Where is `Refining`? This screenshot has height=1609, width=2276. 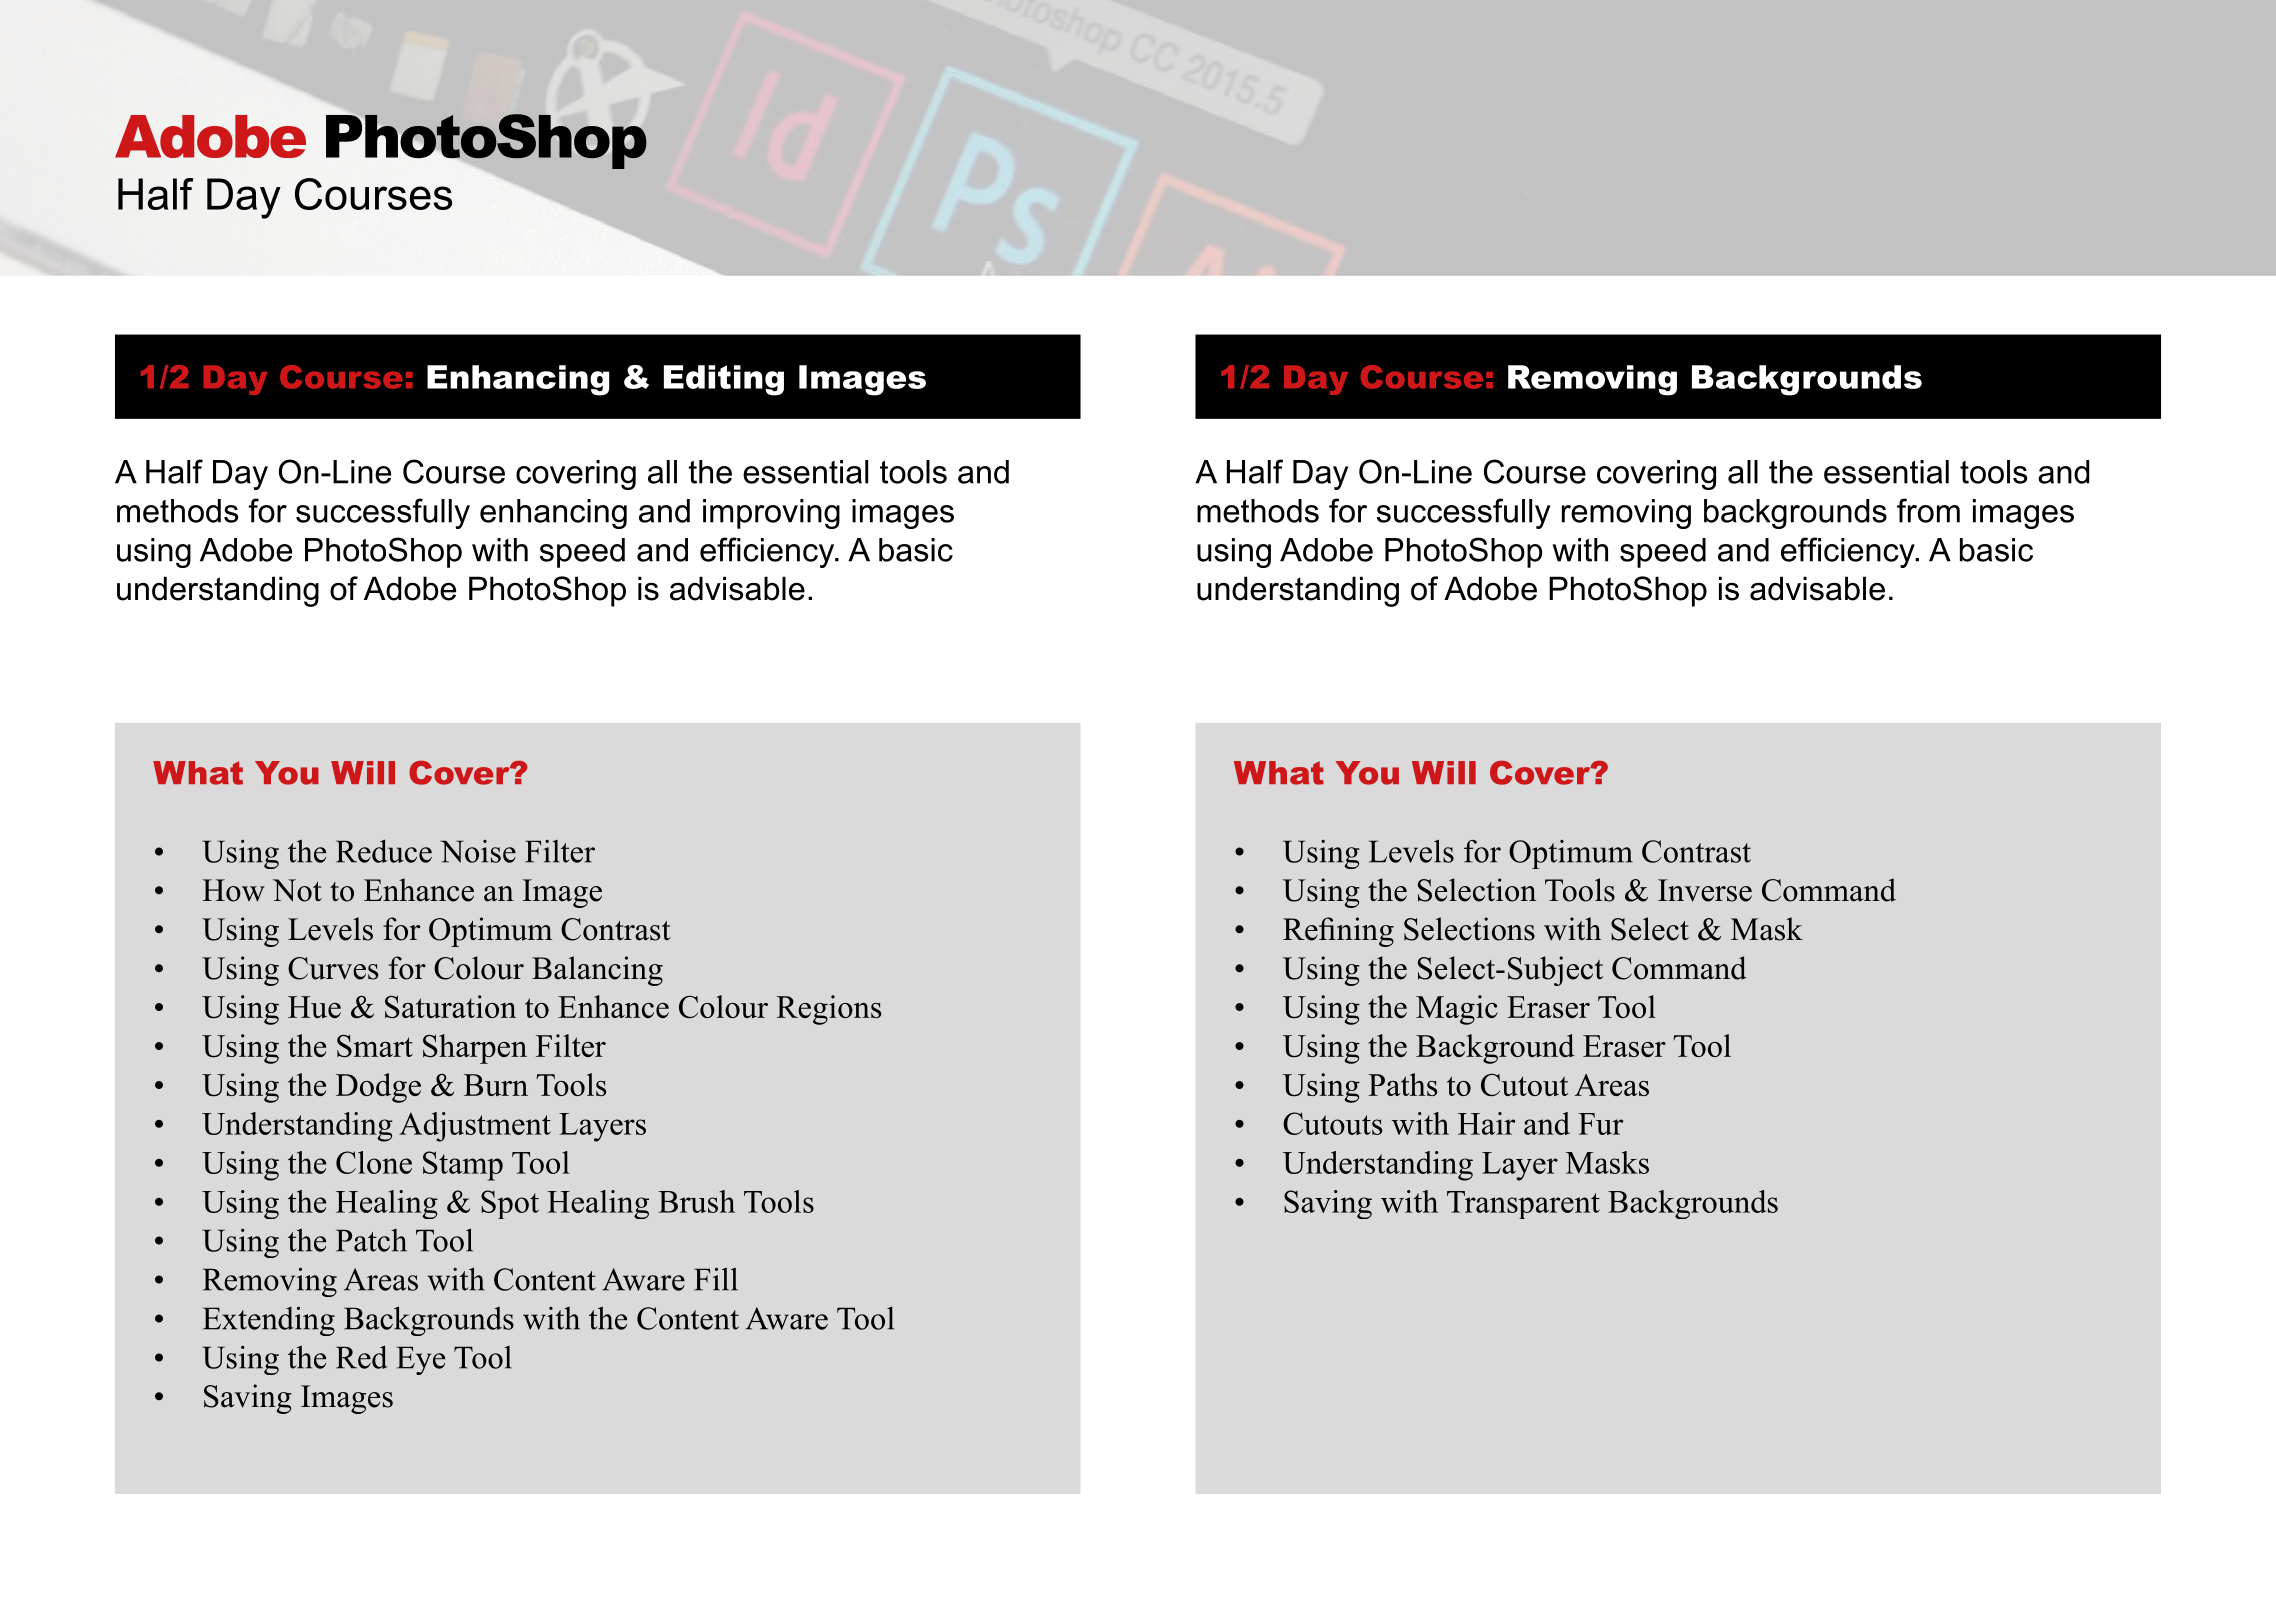
Refining is located at coordinates (1338, 932).
